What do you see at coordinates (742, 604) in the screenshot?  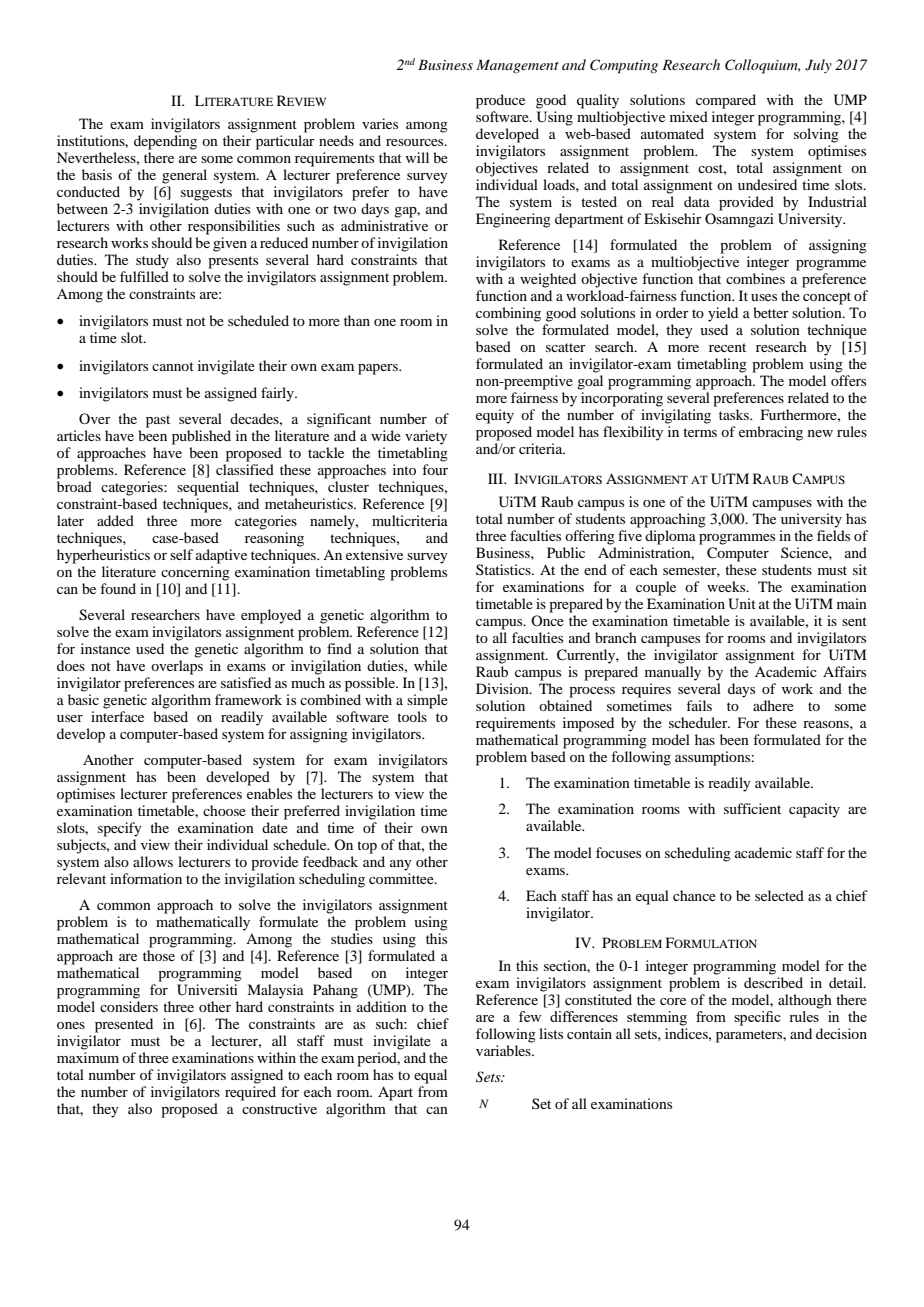 I see `Unit` at bounding box center [742, 604].
